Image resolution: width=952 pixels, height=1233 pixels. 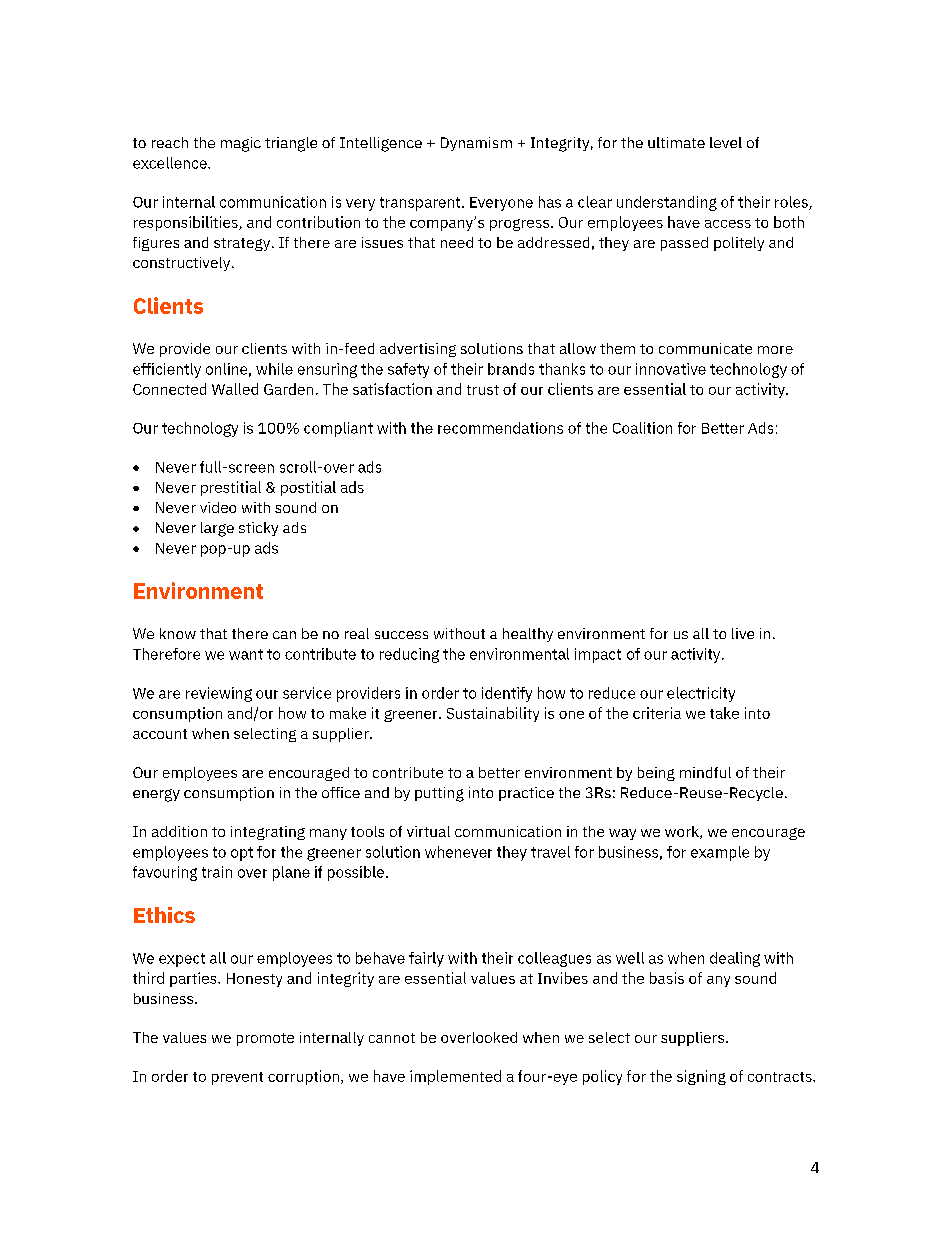 What do you see at coordinates (500, 428) in the screenshot?
I see `recommendations` at bounding box center [500, 428].
